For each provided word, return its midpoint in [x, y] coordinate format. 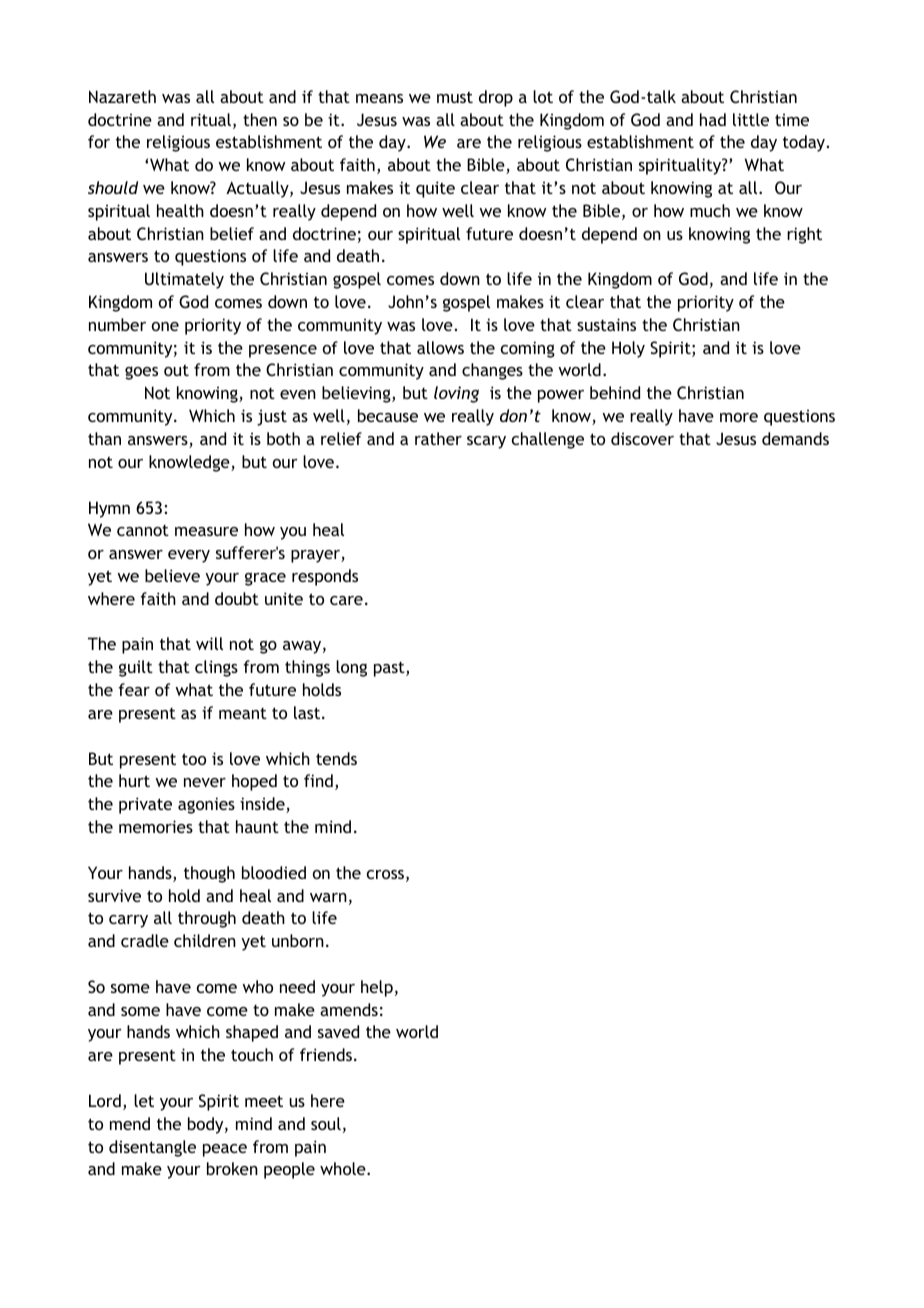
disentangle [152, 1148]
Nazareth [122, 96]
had [713, 119]
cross [387, 876]
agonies [206, 805]
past [390, 669]
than [104, 438]
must [455, 97]
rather [438, 438]
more [739, 417]
